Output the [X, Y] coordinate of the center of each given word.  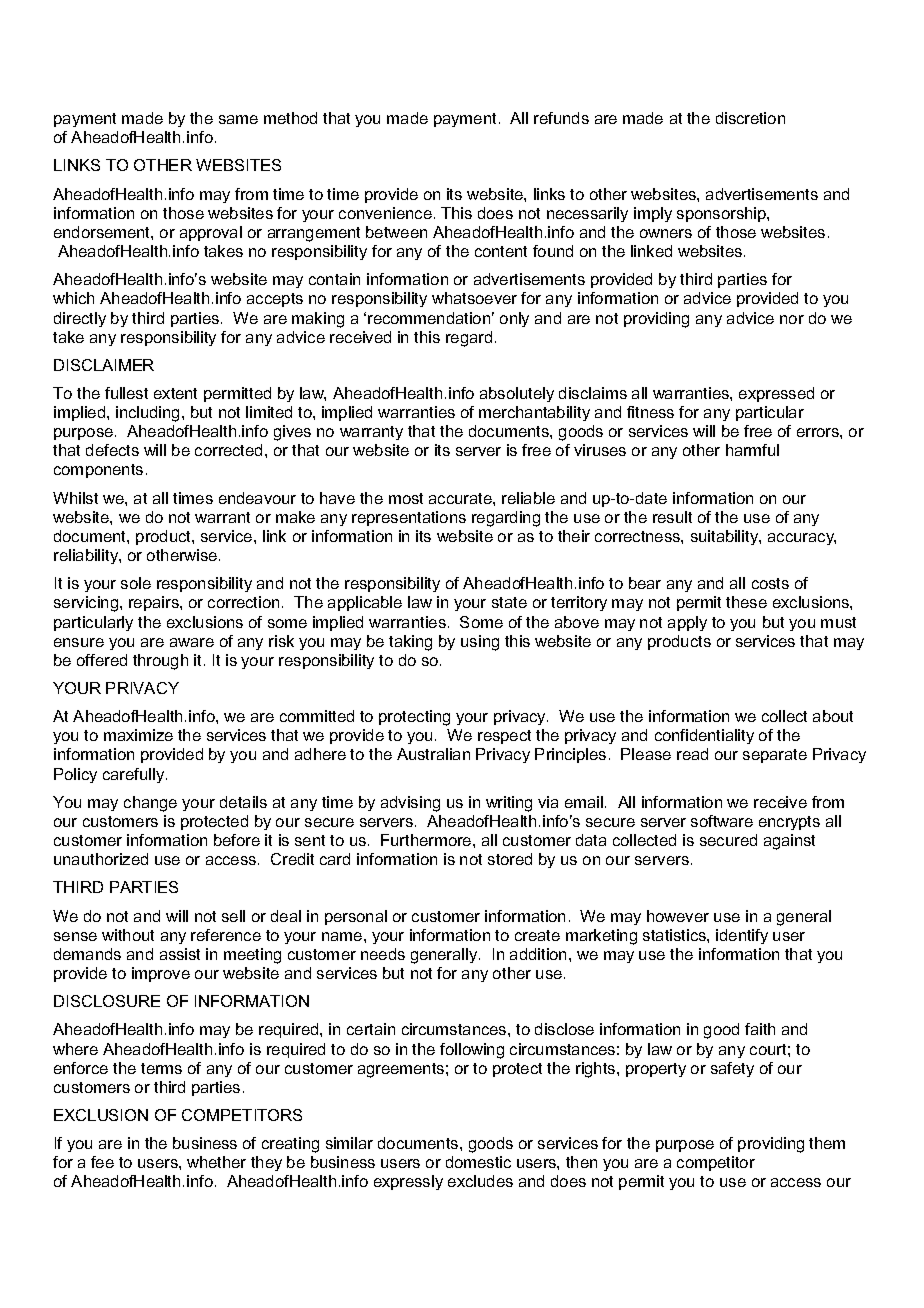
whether [216, 1162]
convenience [385, 213]
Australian [433, 754]
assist [180, 954]
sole [136, 583]
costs [770, 583]
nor [792, 319]
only [514, 319]
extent [175, 393]
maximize [138, 735]
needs [383, 954]
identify [742, 936]
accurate [461, 498]
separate [775, 756]
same [238, 119]
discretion [750, 118]
